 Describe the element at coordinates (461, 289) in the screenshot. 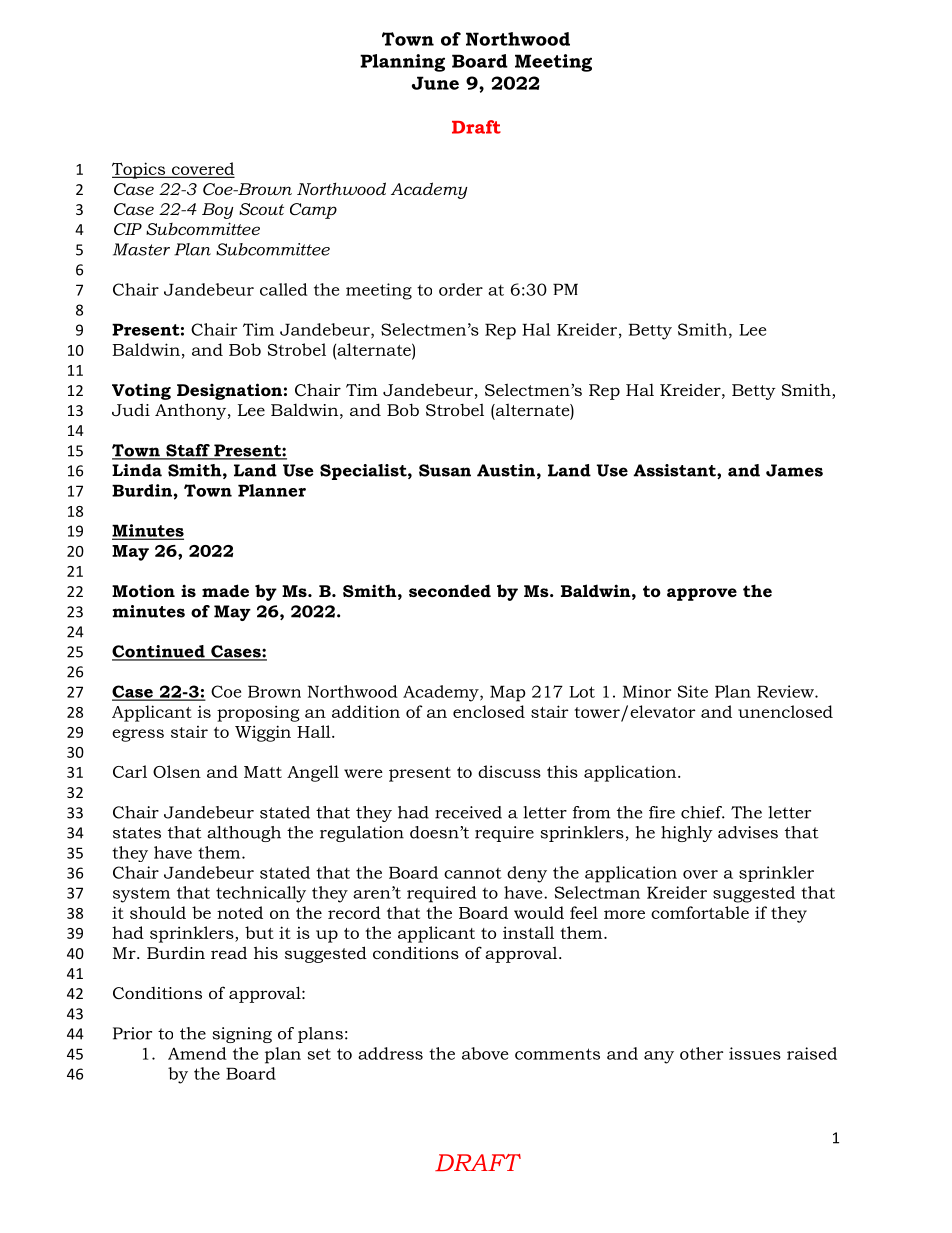

I see `order` at that location.
